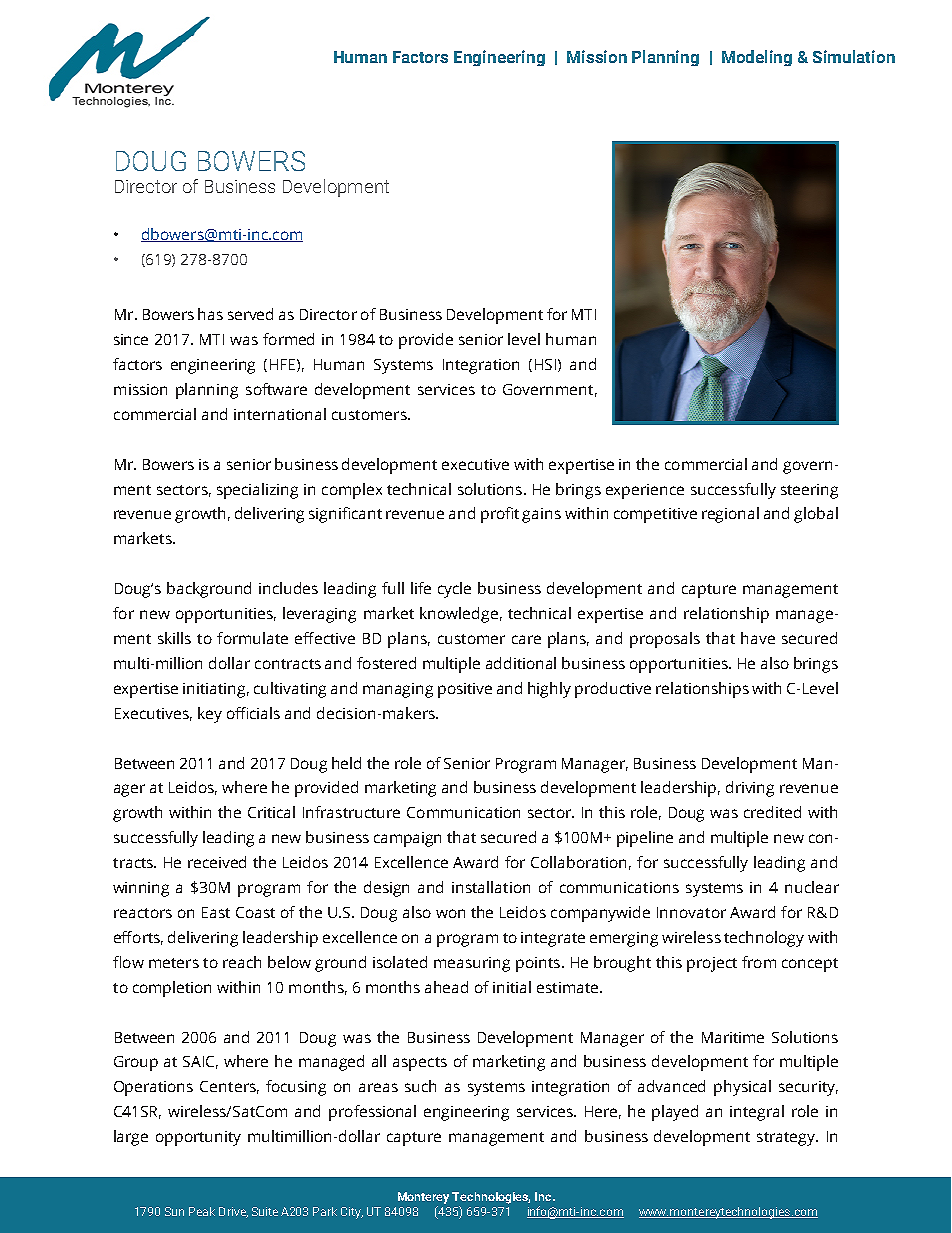  What do you see at coordinates (809, 491) in the document?
I see `steering` at bounding box center [809, 491].
